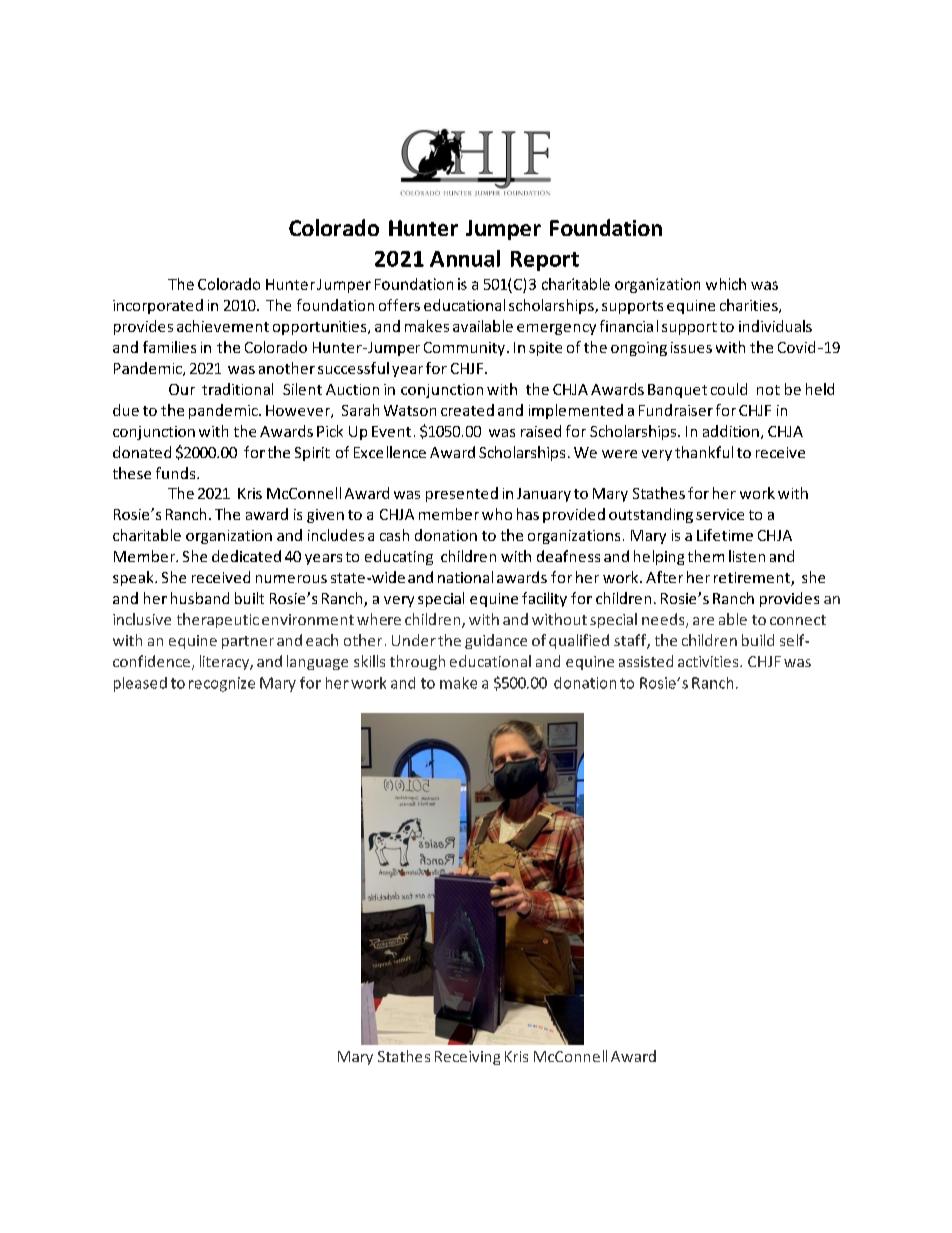  Describe the element at coordinates (465, 258) in the screenshot. I see `Annual` at that location.
